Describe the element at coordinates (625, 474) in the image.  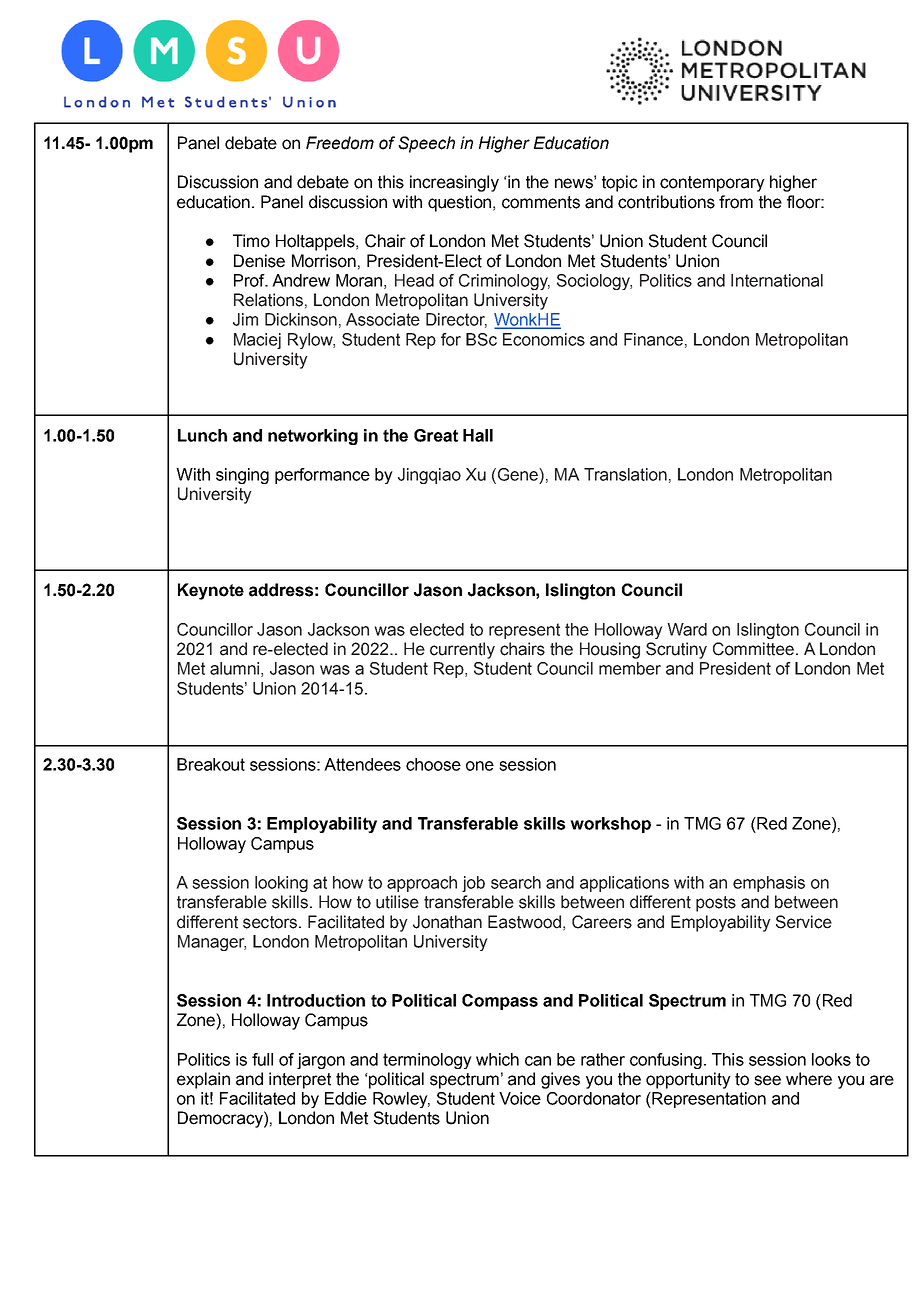
I see `Translation` at that location.
